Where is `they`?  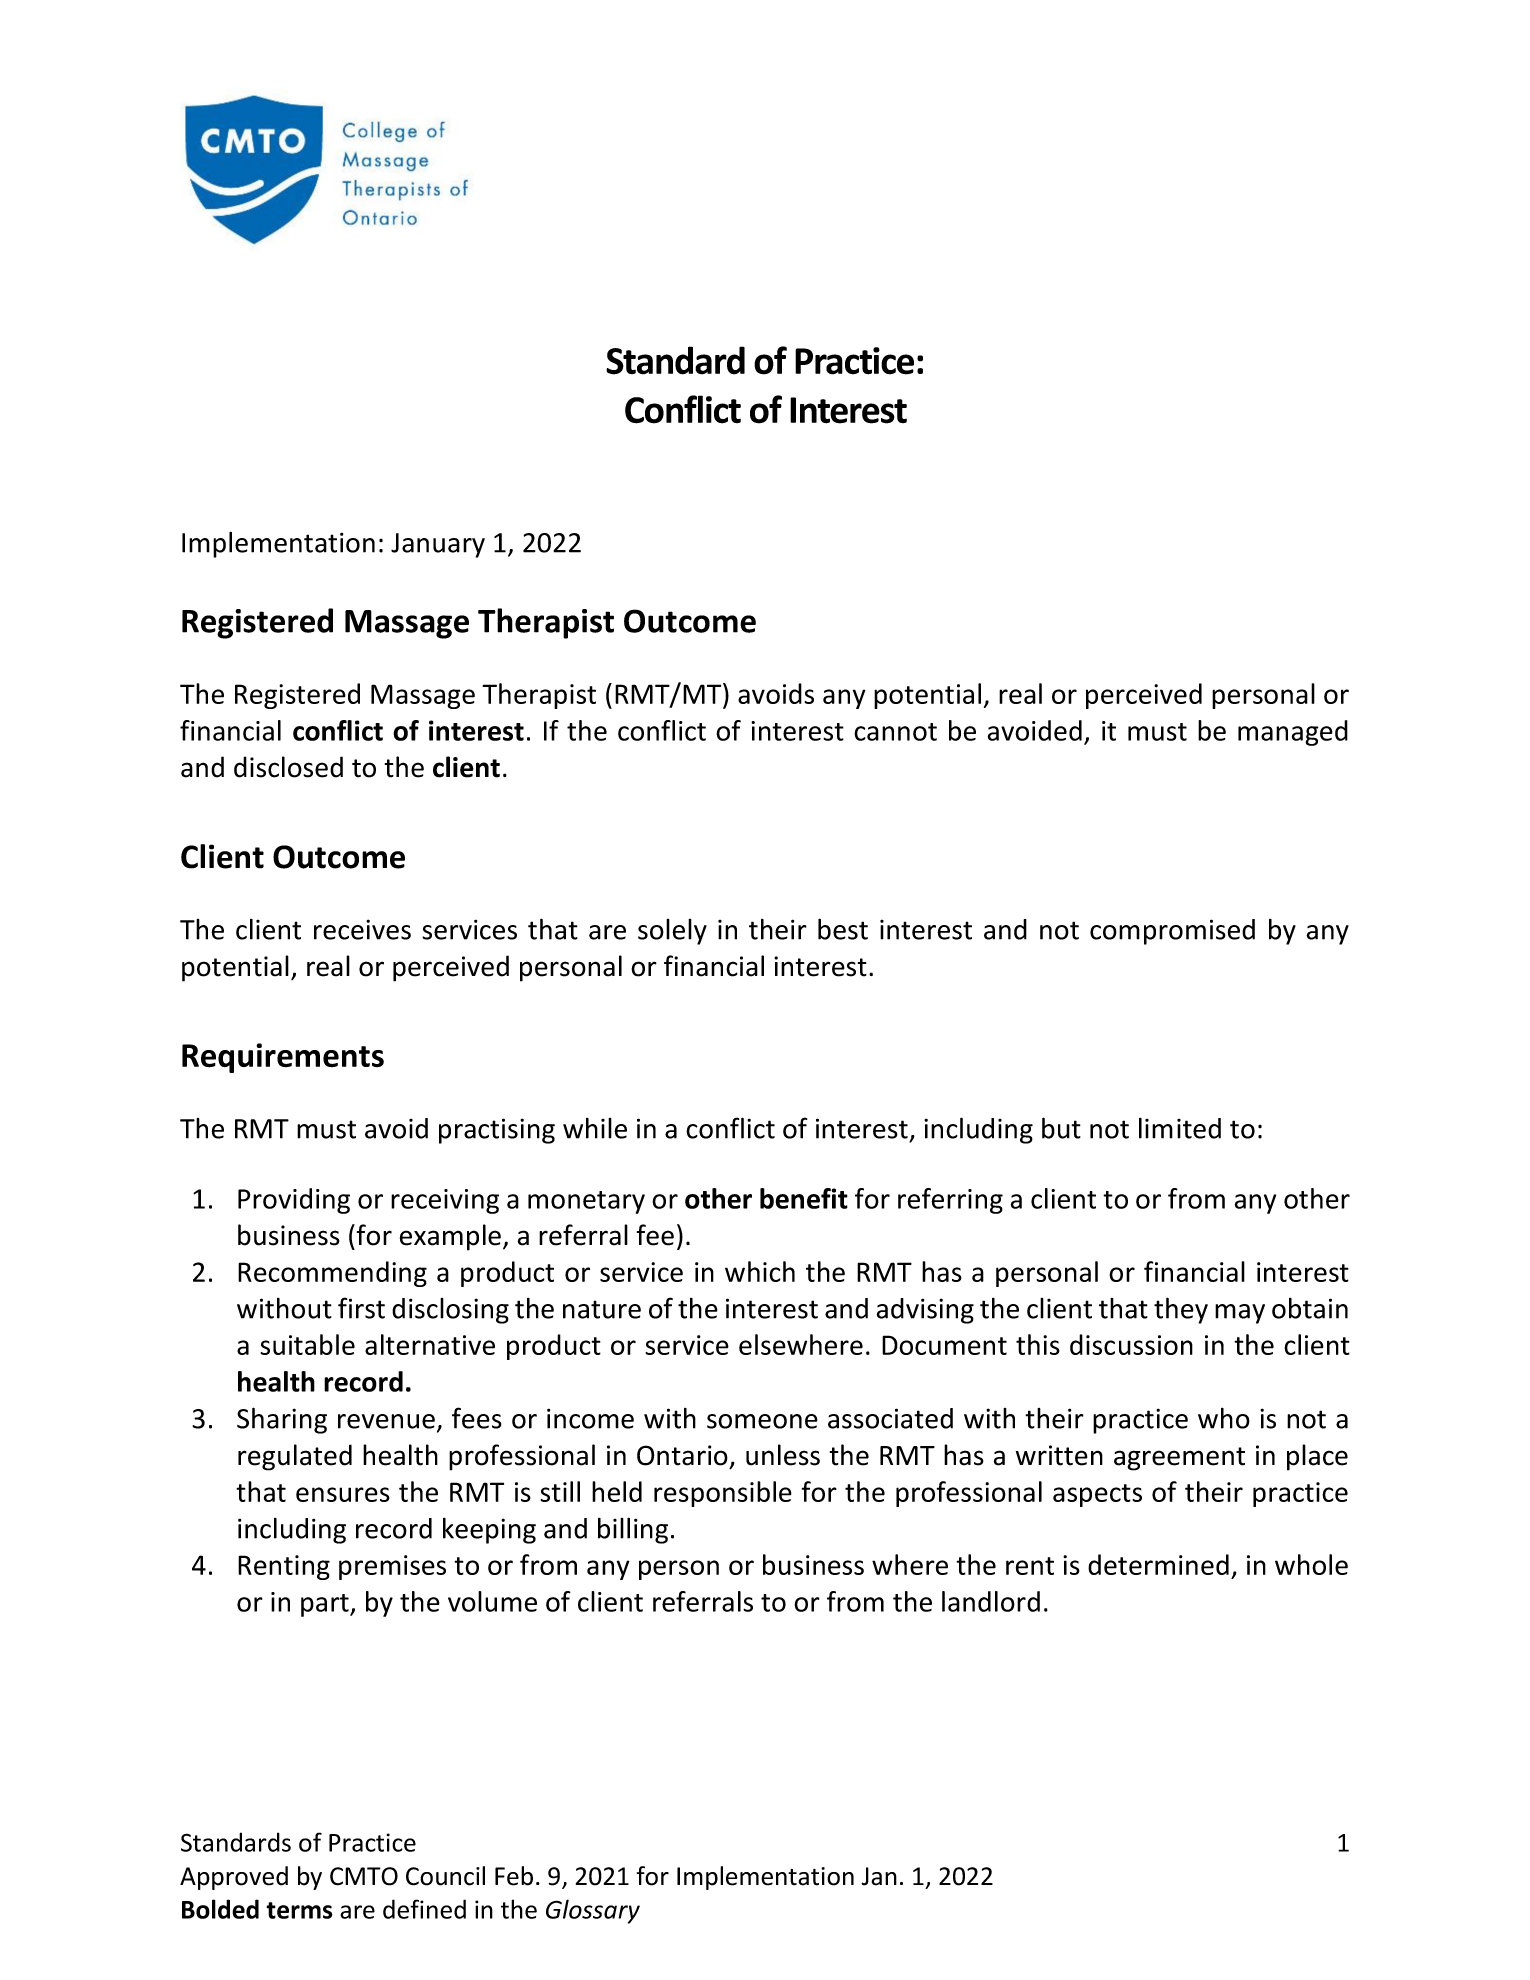
they is located at coordinates (1181, 1310).
